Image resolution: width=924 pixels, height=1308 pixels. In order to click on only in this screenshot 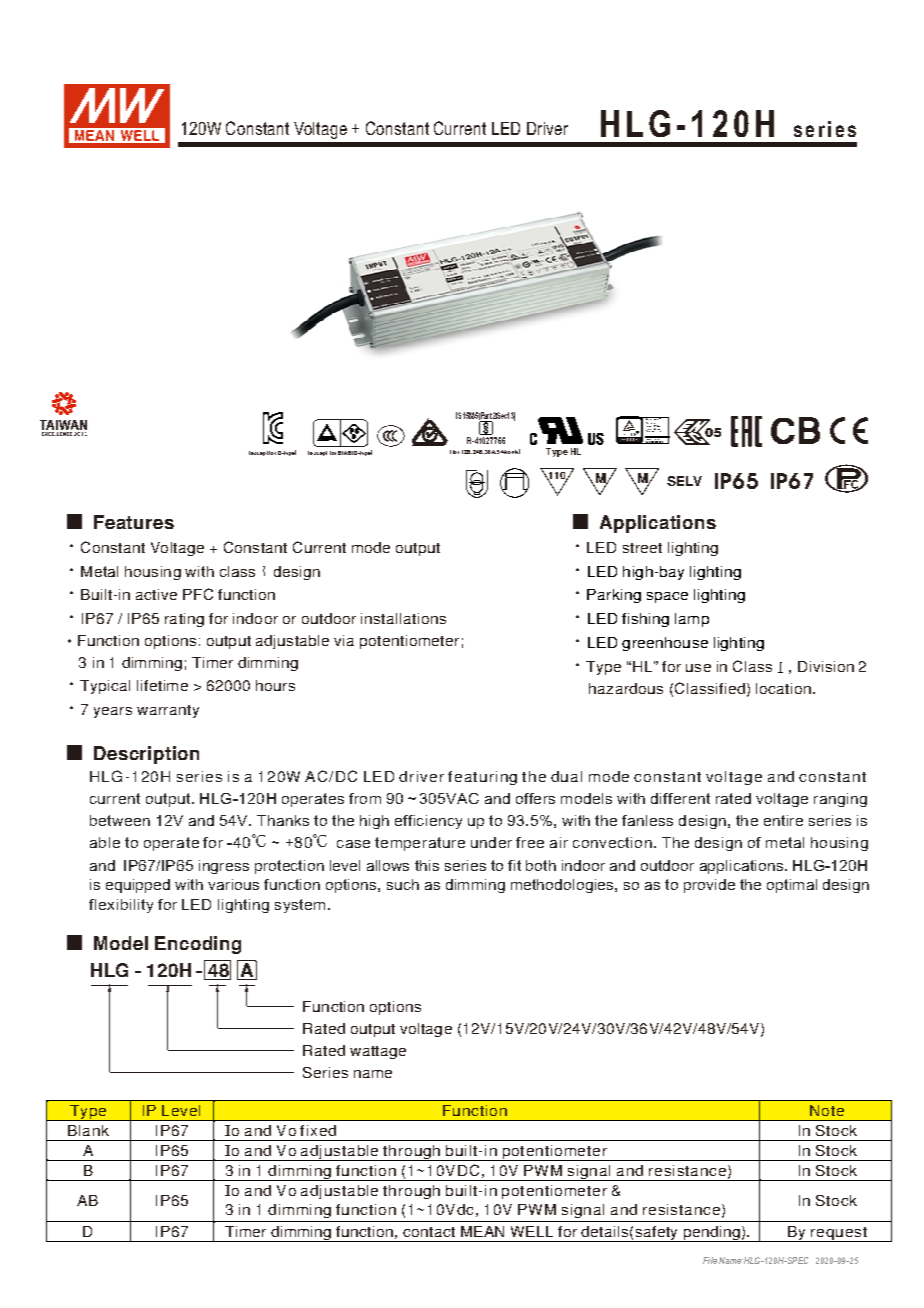, I will do `click(514, 451)`.
